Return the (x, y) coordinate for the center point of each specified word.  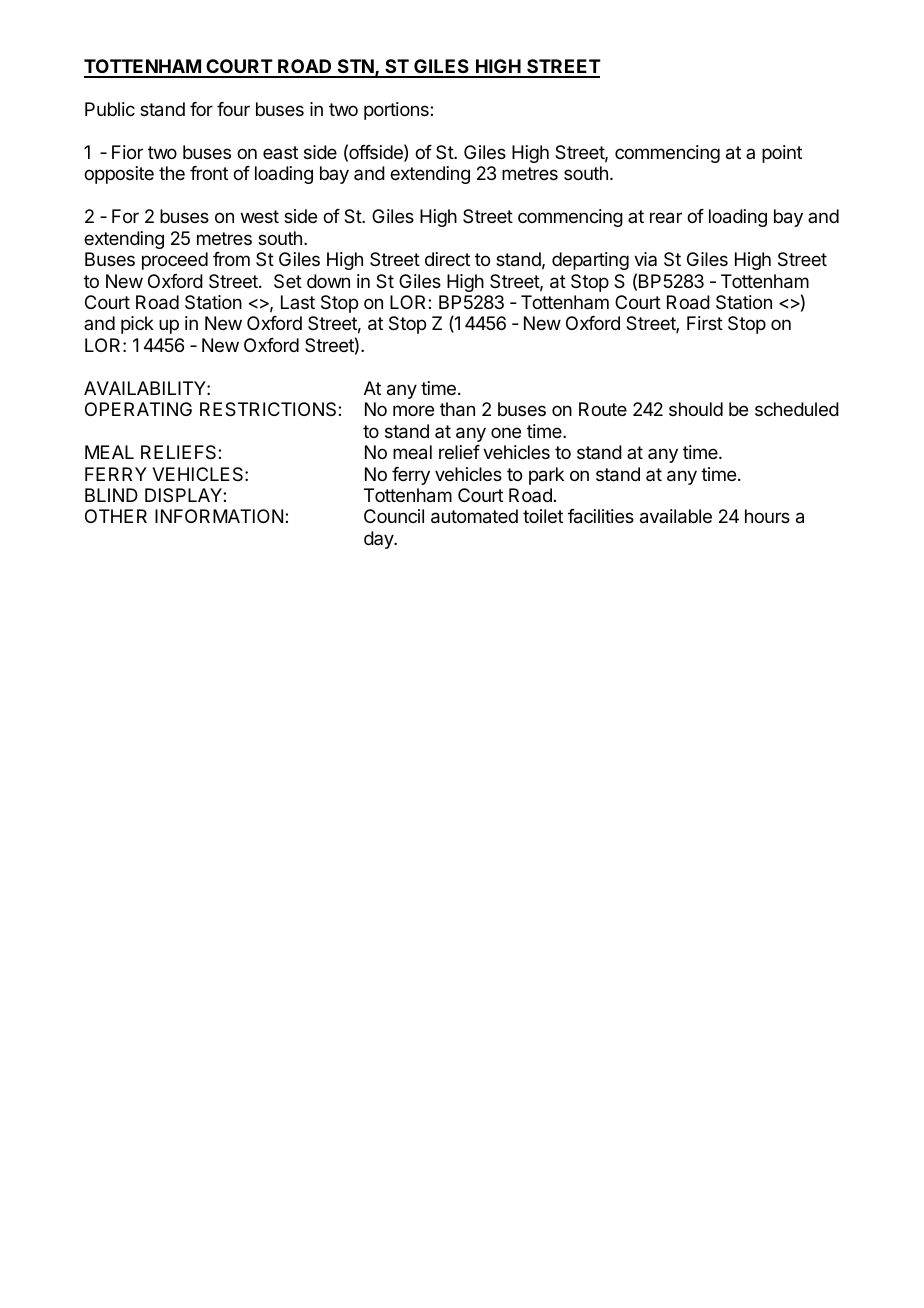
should (696, 409)
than (457, 409)
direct (447, 259)
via (645, 259)
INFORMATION (219, 516)
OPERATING (138, 409)
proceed (175, 261)
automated (474, 516)
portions (397, 111)
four (233, 109)
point (782, 154)
